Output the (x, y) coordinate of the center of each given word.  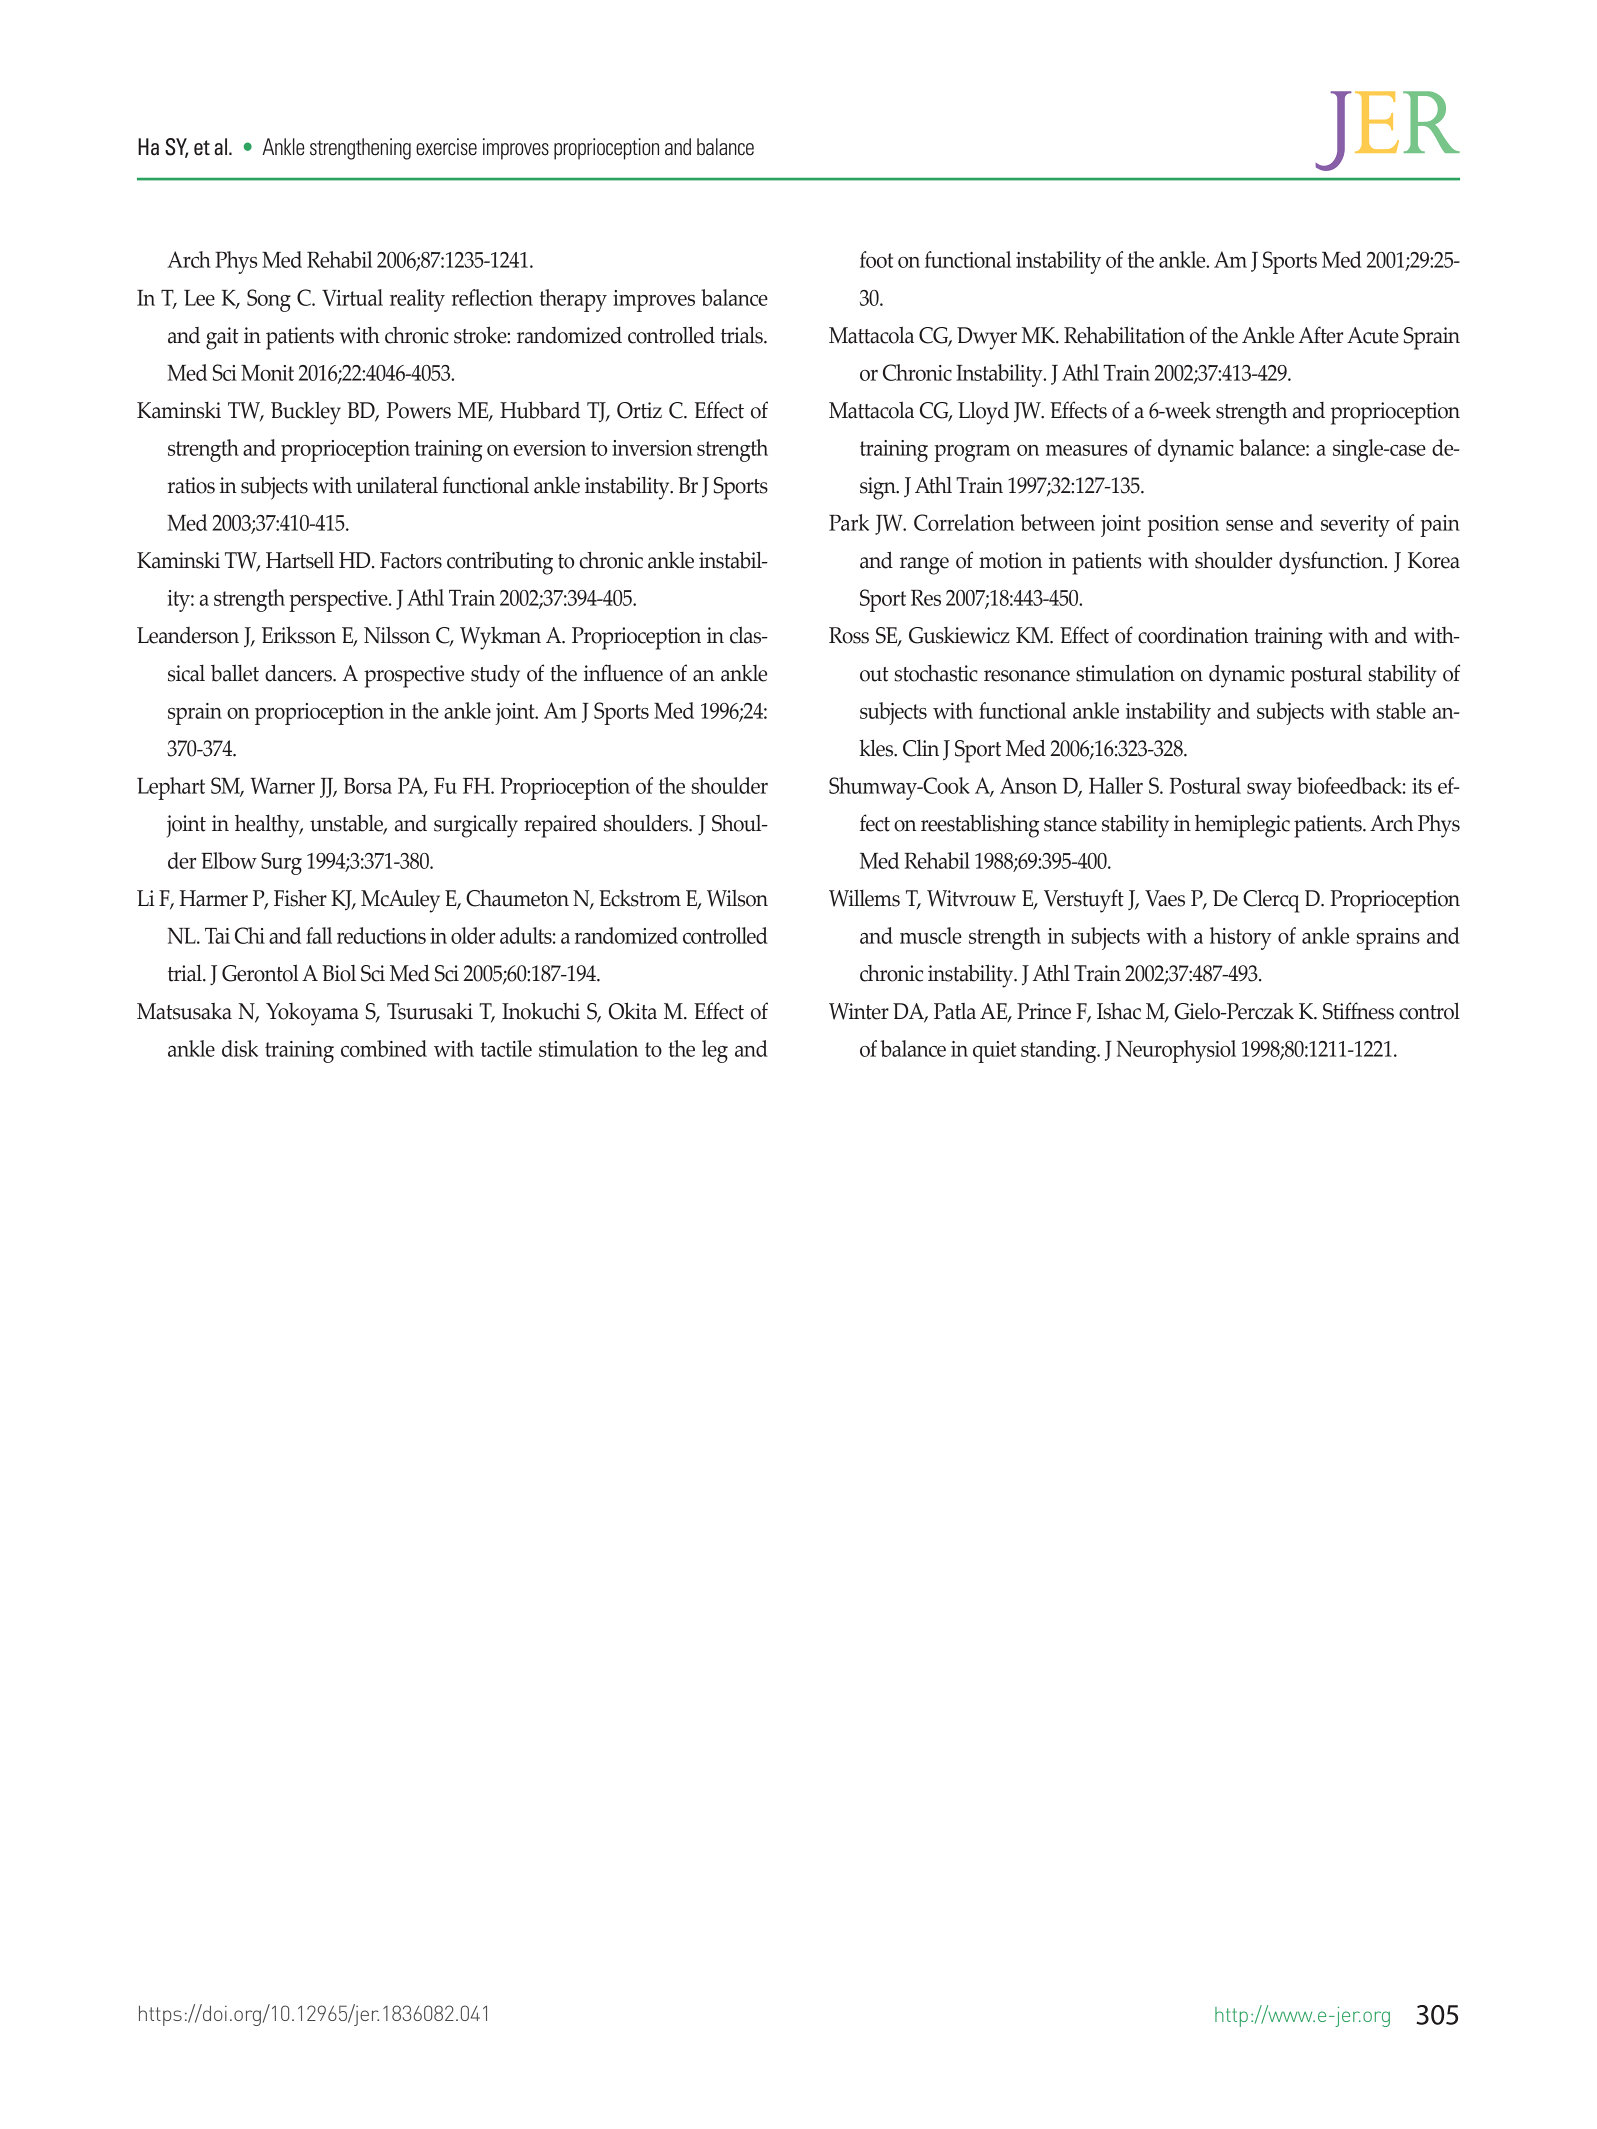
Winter (859, 1011)
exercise (446, 147)
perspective (339, 601)
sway (1269, 791)
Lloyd (983, 413)
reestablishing (980, 826)
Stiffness (1358, 1011)
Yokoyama (312, 1014)
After (1320, 335)
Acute (1373, 335)
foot (876, 259)
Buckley (306, 413)
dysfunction (1332, 563)
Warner (282, 785)
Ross (849, 635)
